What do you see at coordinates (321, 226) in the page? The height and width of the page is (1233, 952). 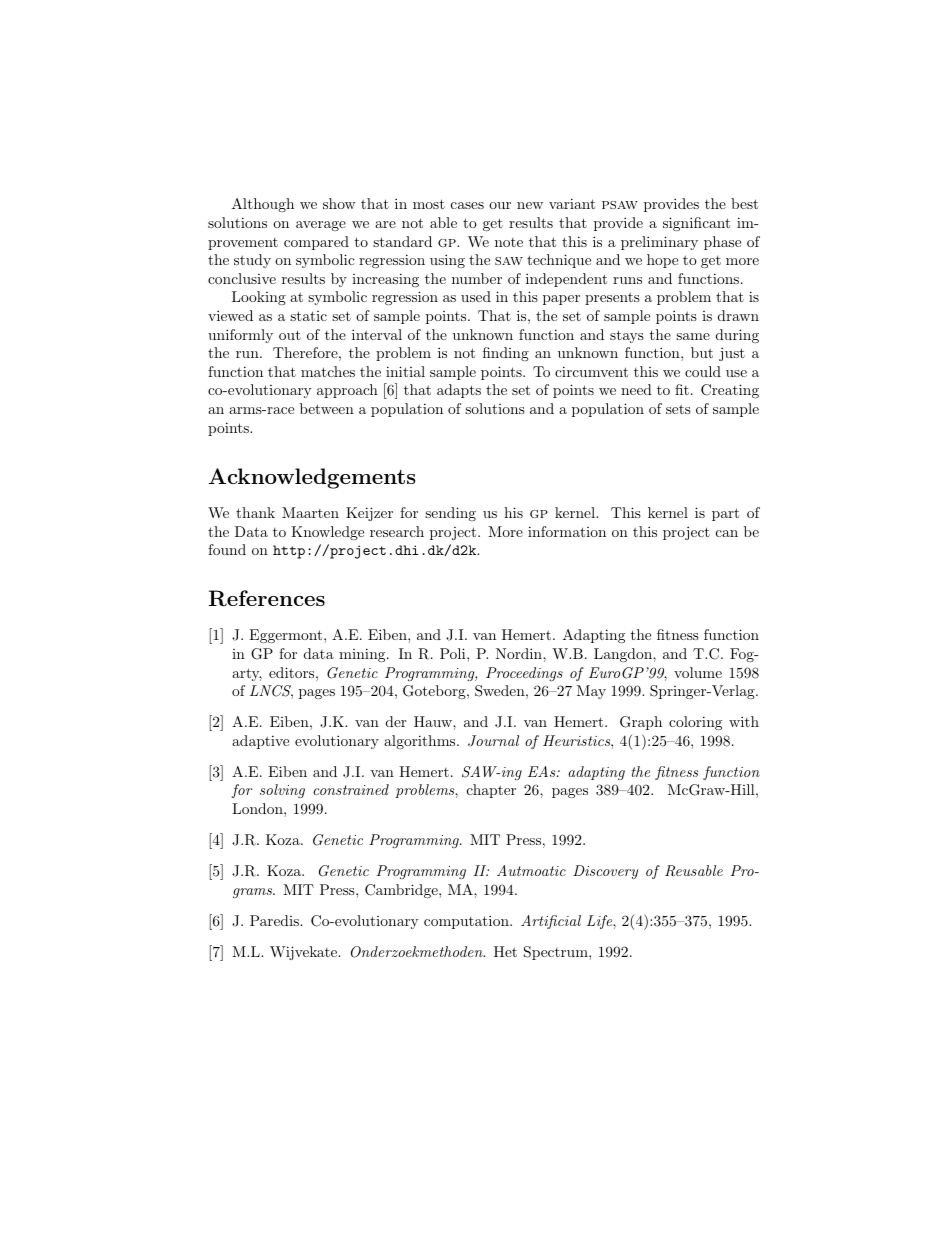 I see `average` at bounding box center [321, 226].
